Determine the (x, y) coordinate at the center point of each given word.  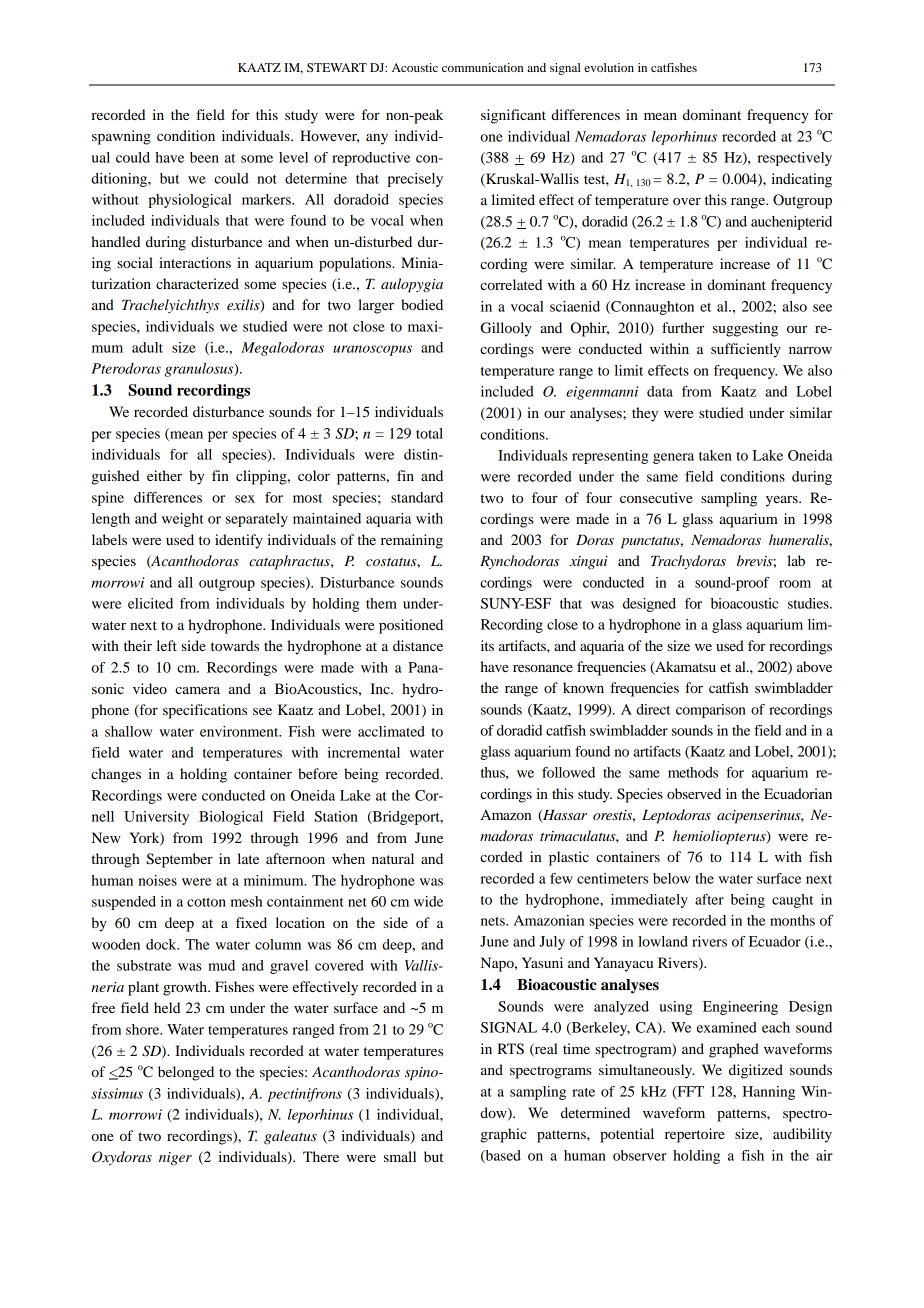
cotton (206, 902)
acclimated (391, 731)
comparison (711, 711)
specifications (205, 711)
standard (417, 497)
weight (183, 520)
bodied (422, 304)
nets (494, 921)
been (204, 157)
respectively (794, 159)
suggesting (745, 329)
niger (175, 1159)
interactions (195, 262)
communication (482, 67)
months (792, 920)
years (783, 501)
